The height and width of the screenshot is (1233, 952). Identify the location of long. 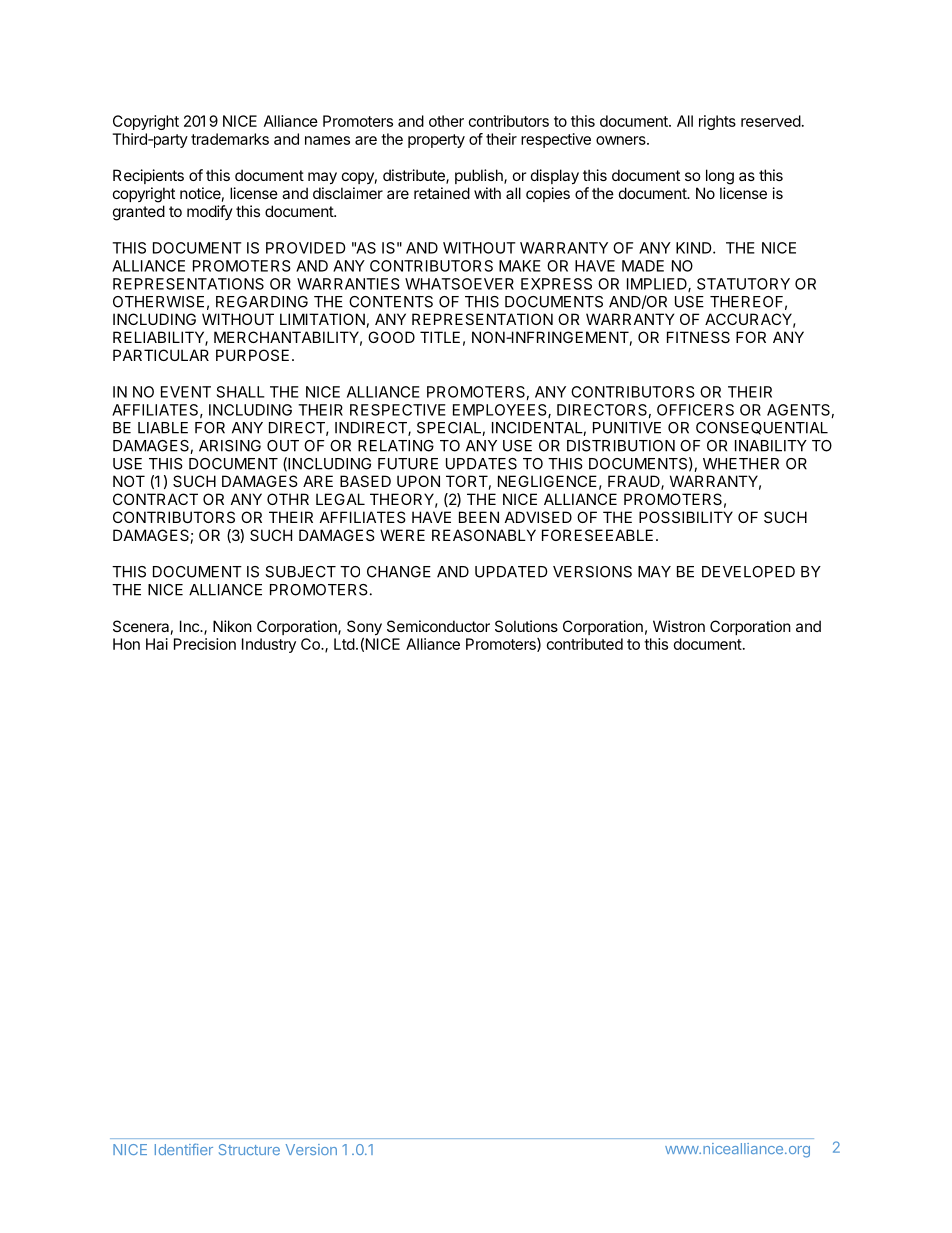
(720, 177).
